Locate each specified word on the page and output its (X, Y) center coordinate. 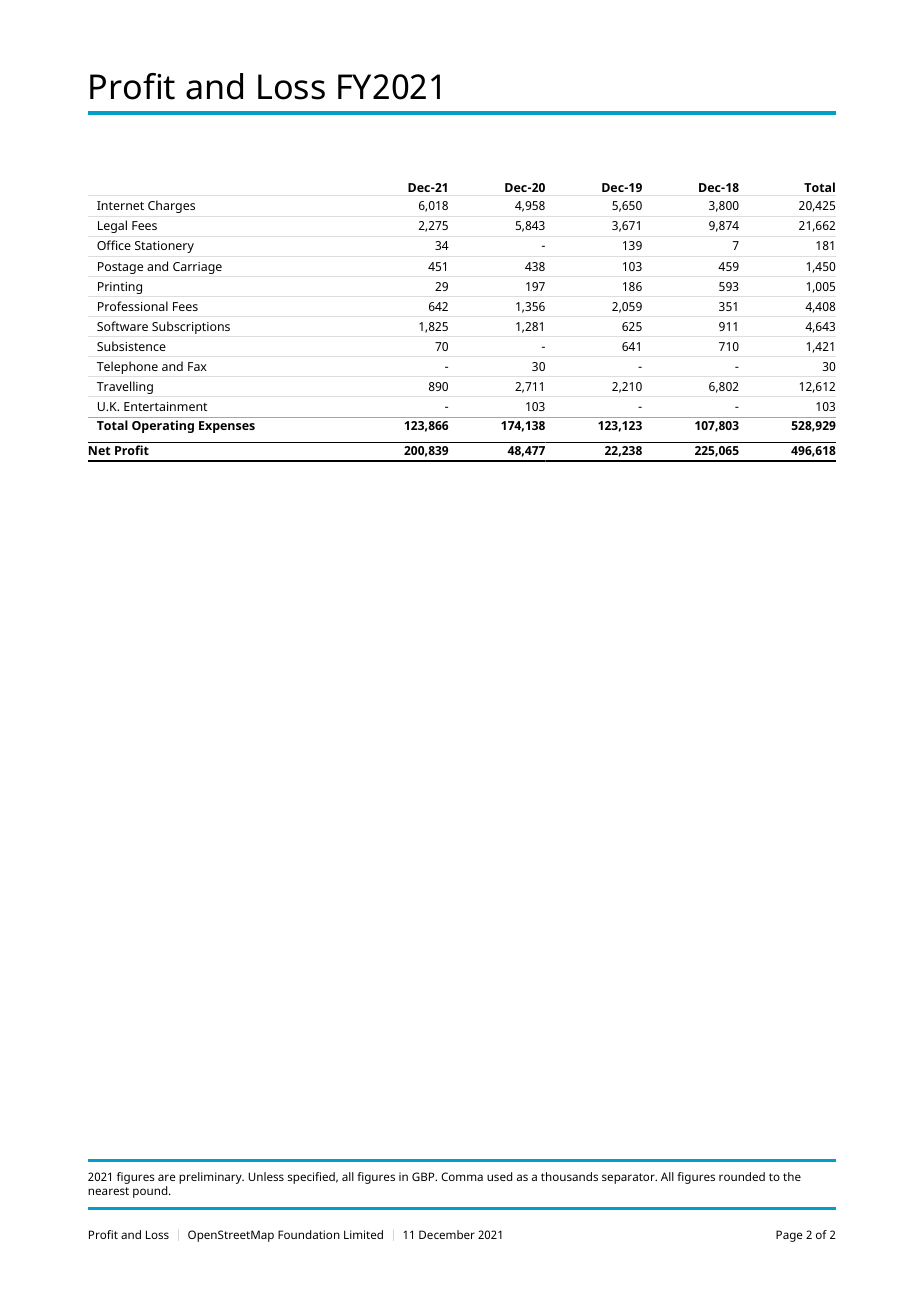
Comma (462, 1176)
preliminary (211, 1178)
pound (151, 1192)
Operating (163, 426)
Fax (197, 366)
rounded (742, 1176)
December (447, 1234)
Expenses (227, 427)
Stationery (164, 247)
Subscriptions (191, 327)
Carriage (197, 268)
